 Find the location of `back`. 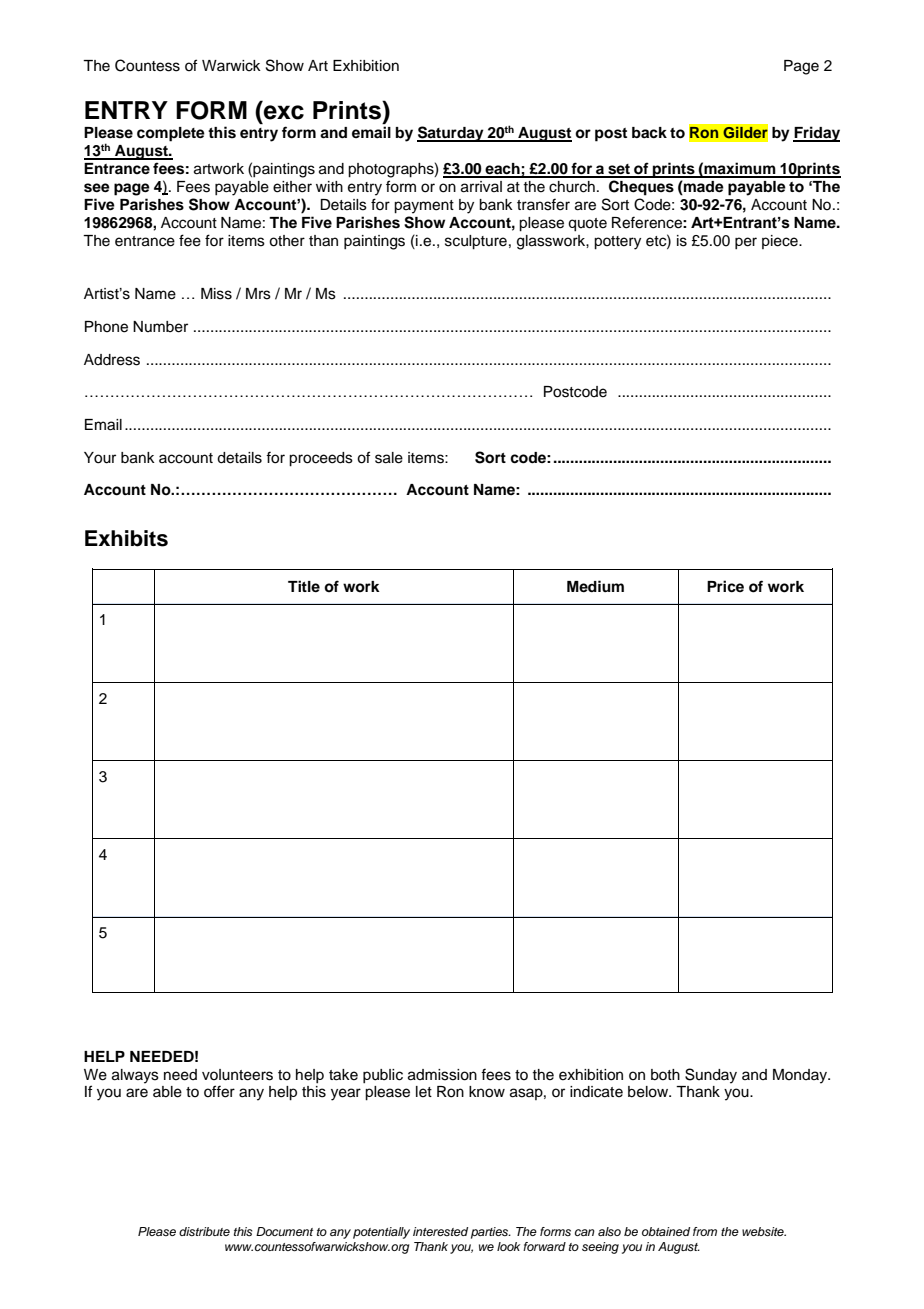

back is located at coordinates (649, 133).
